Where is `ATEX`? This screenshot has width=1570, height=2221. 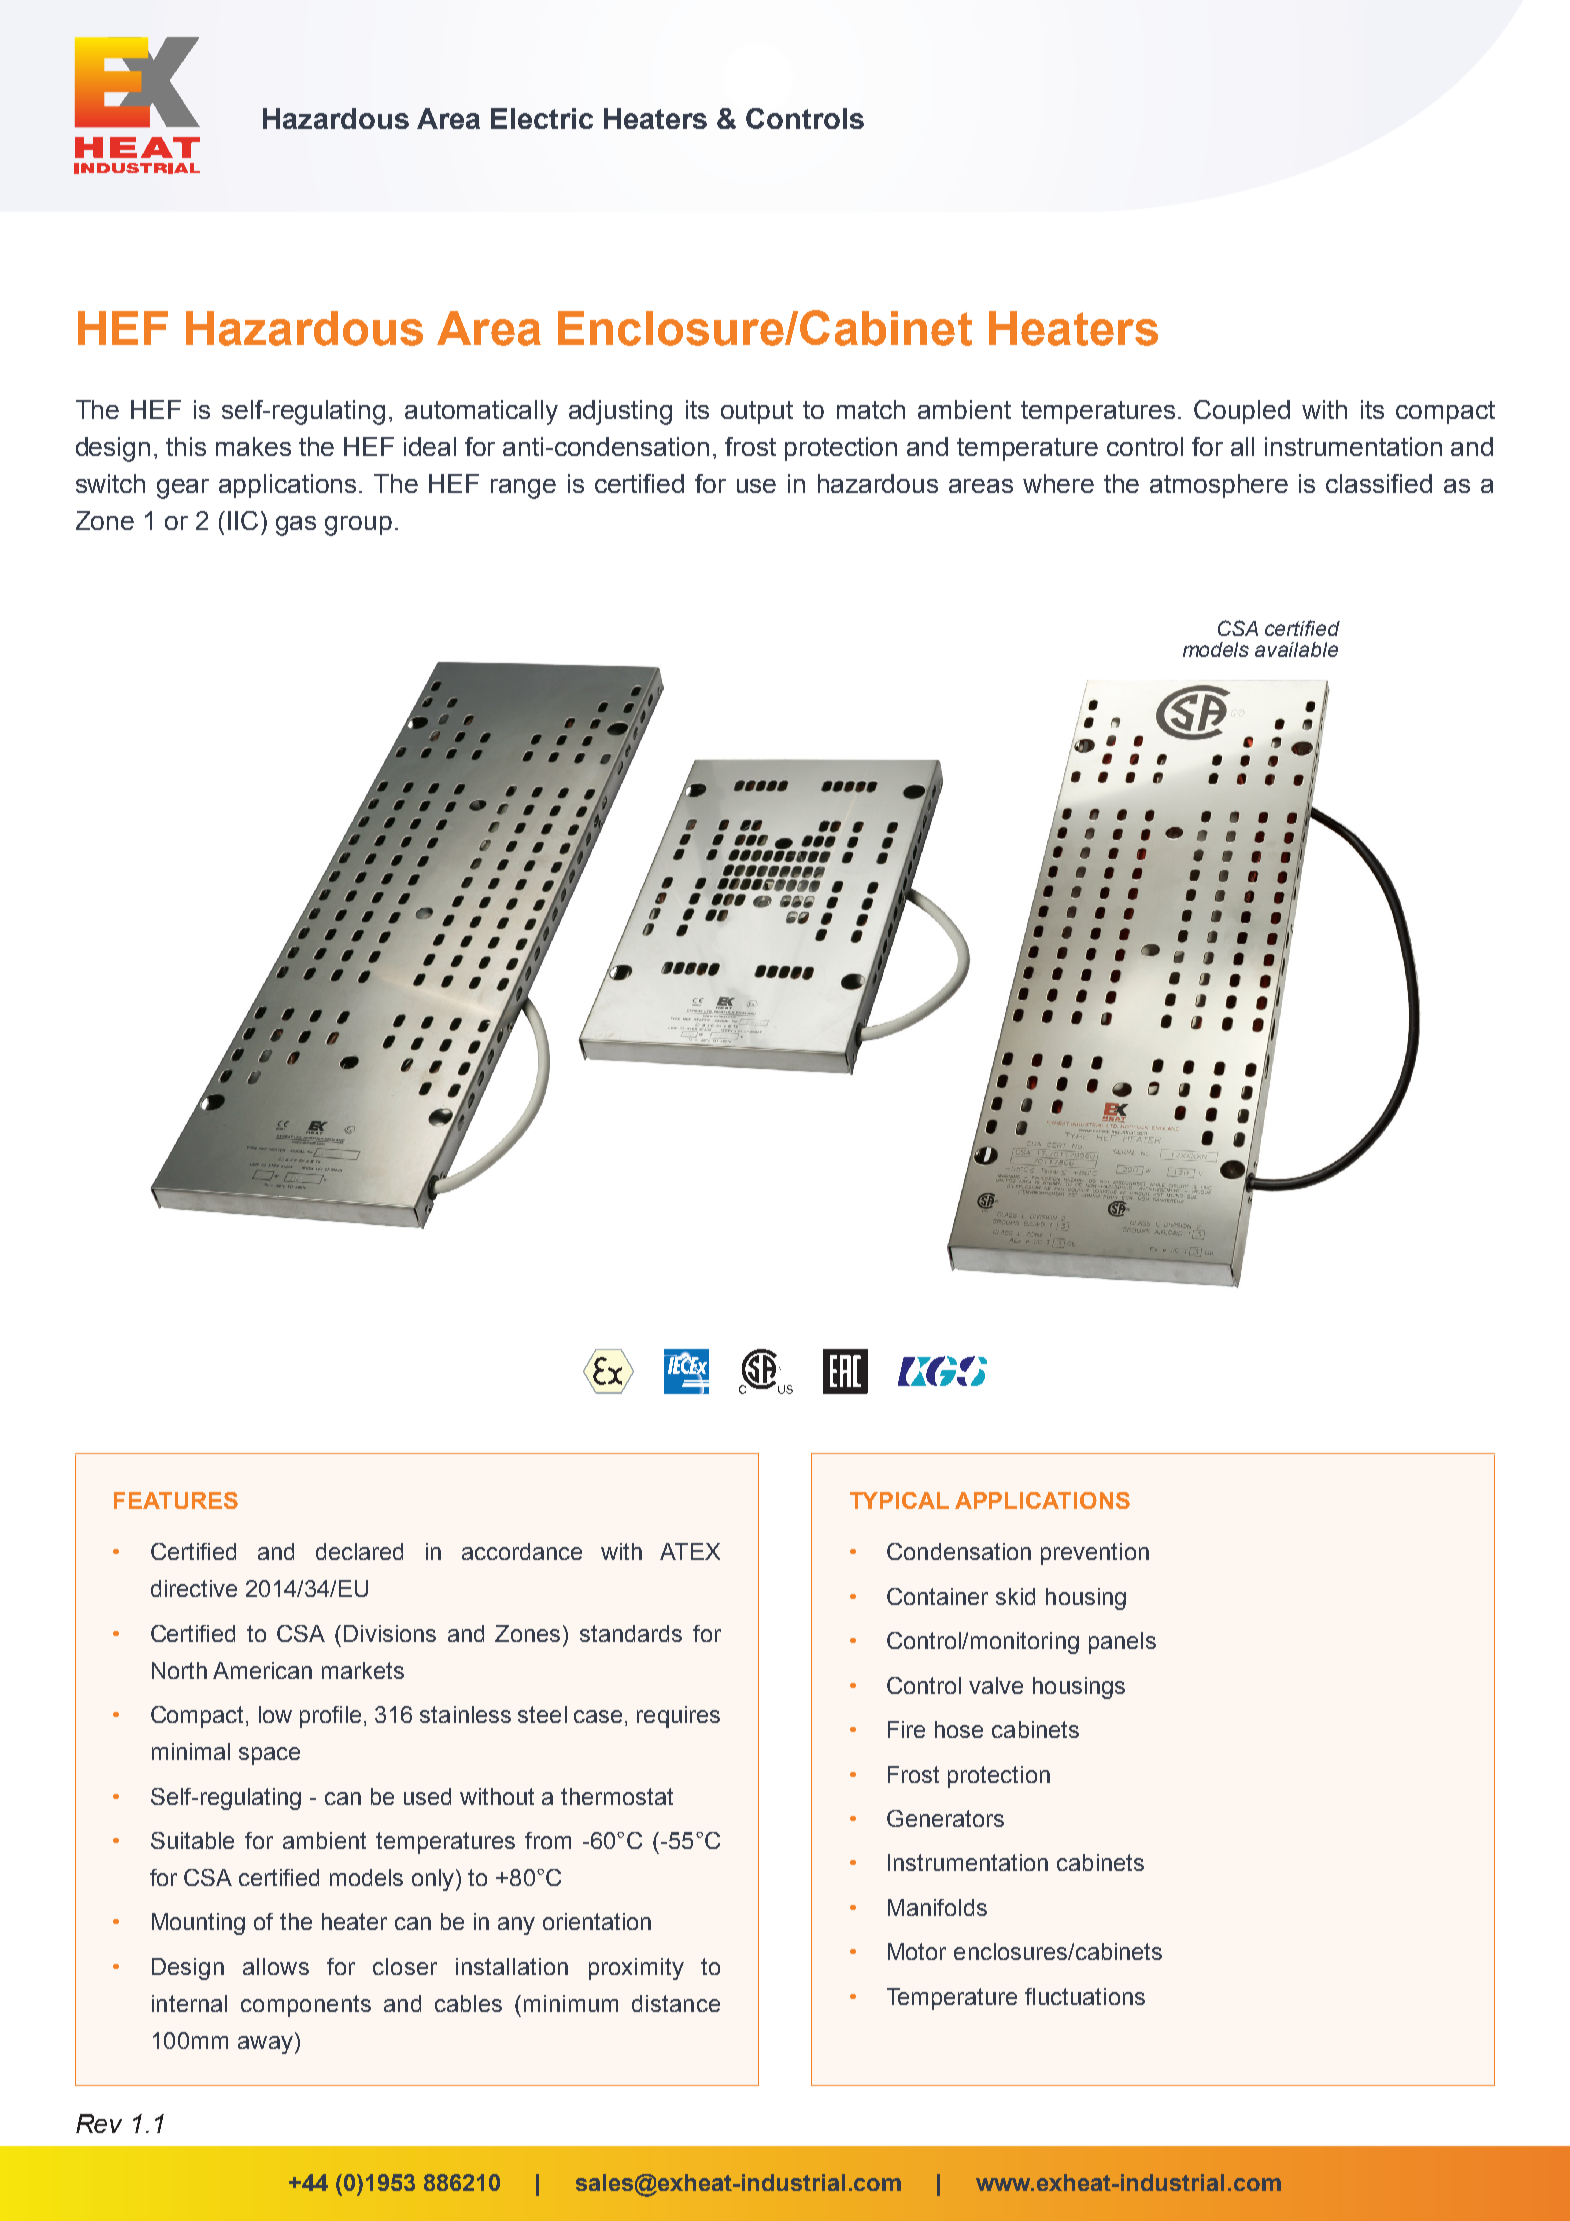
ATEX is located at coordinates (690, 1551).
